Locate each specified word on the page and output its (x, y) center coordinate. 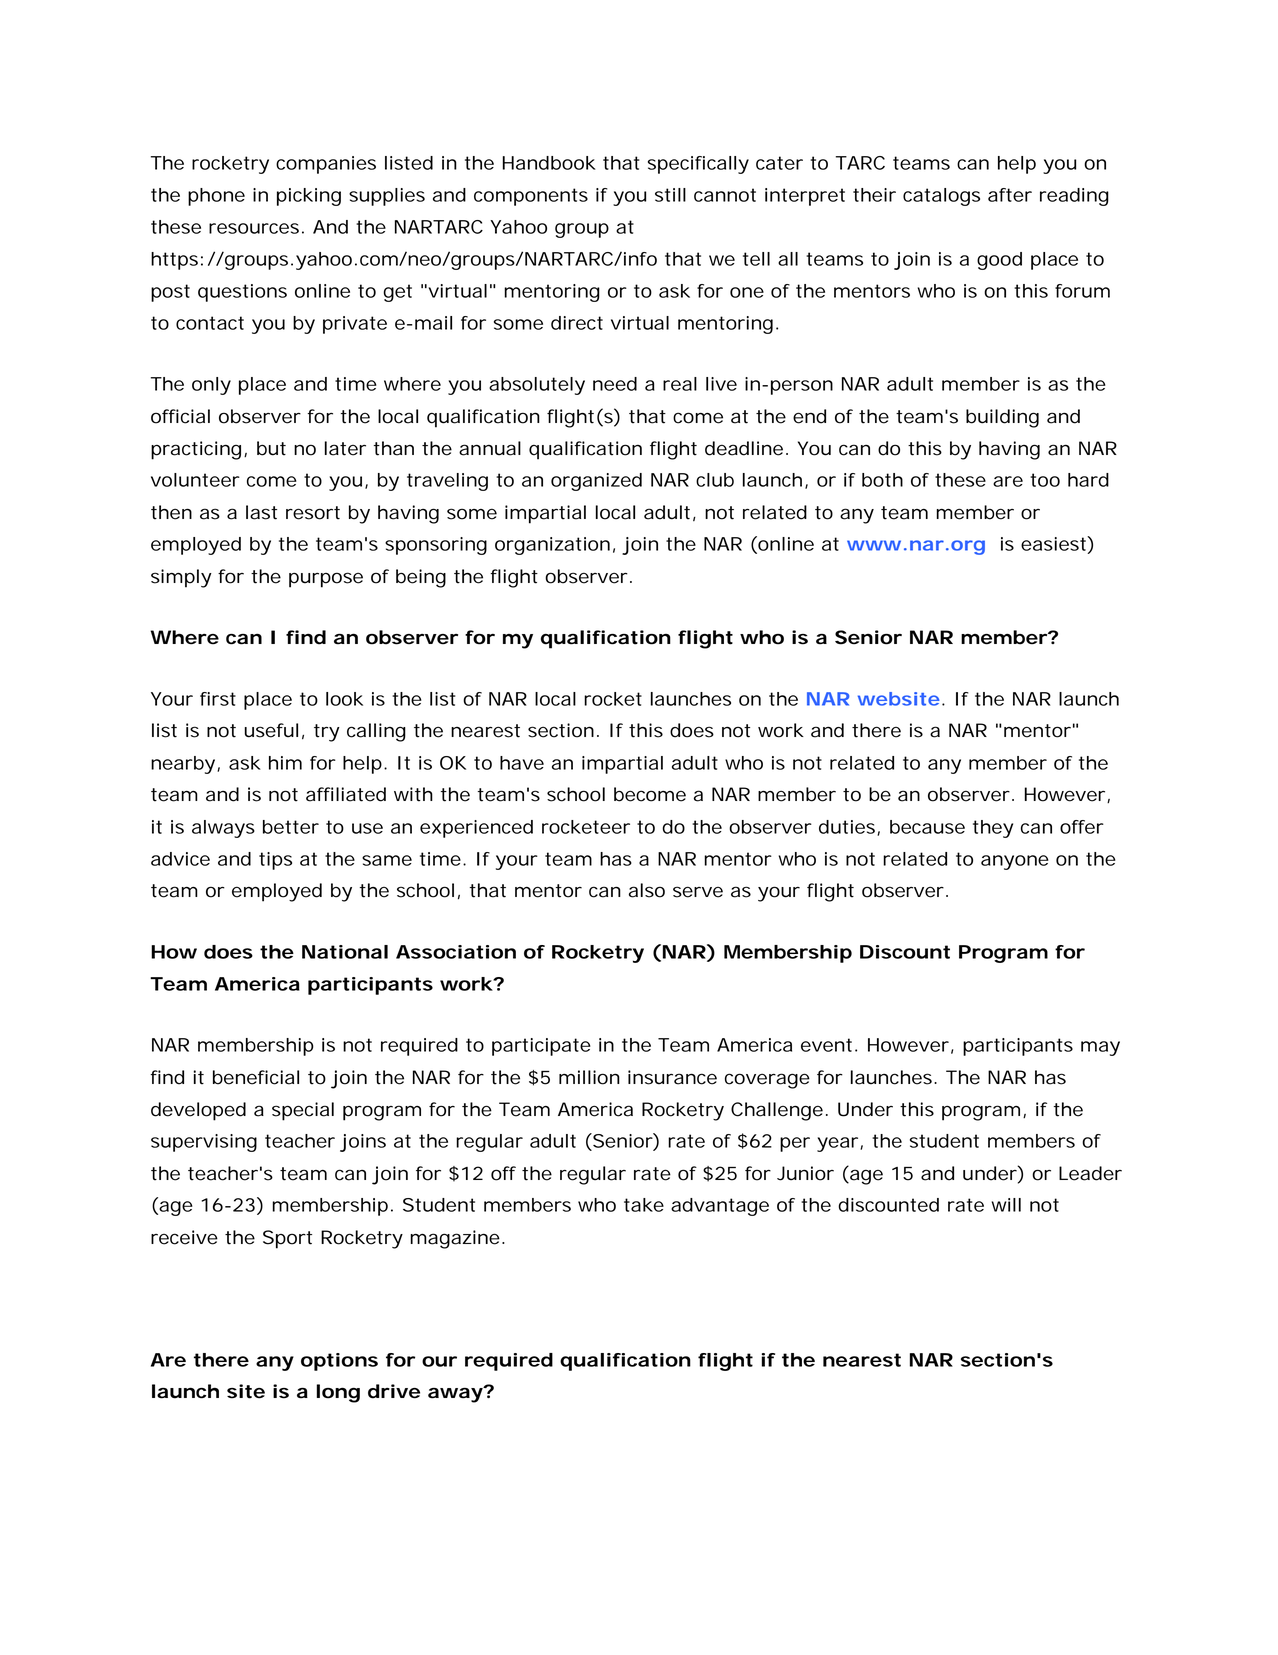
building (1002, 418)
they (993, 829)
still (670, 195)
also (647, 890)
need (615, 384)
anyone (1015, 862)
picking (309, 197)
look (344, 699)
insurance (672, 1077)
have (522, 763)
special (303, 1111)
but (271, 448)
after (1010, 195)
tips (275, 861)
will (1006, 1205)
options (339, 1362)
